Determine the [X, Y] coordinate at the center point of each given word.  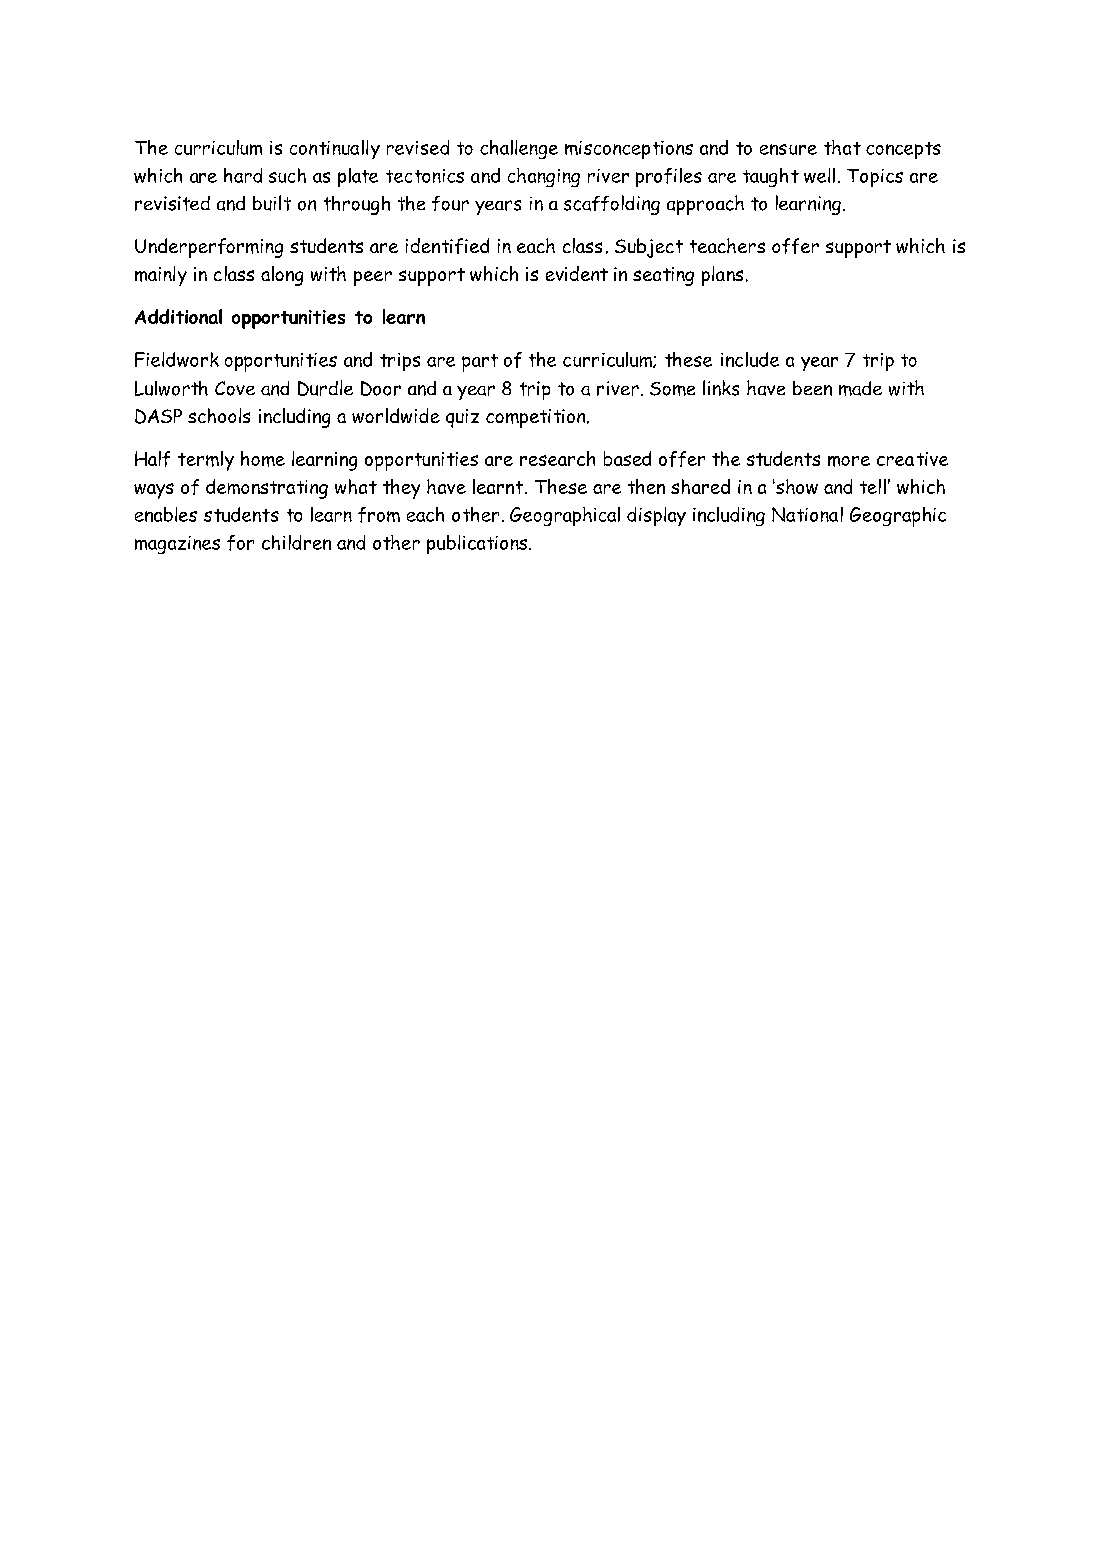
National [807, 514]
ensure [788, 149]
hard [243, 175]
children [296, 542]
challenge [519, 149]
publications [478, 544]
